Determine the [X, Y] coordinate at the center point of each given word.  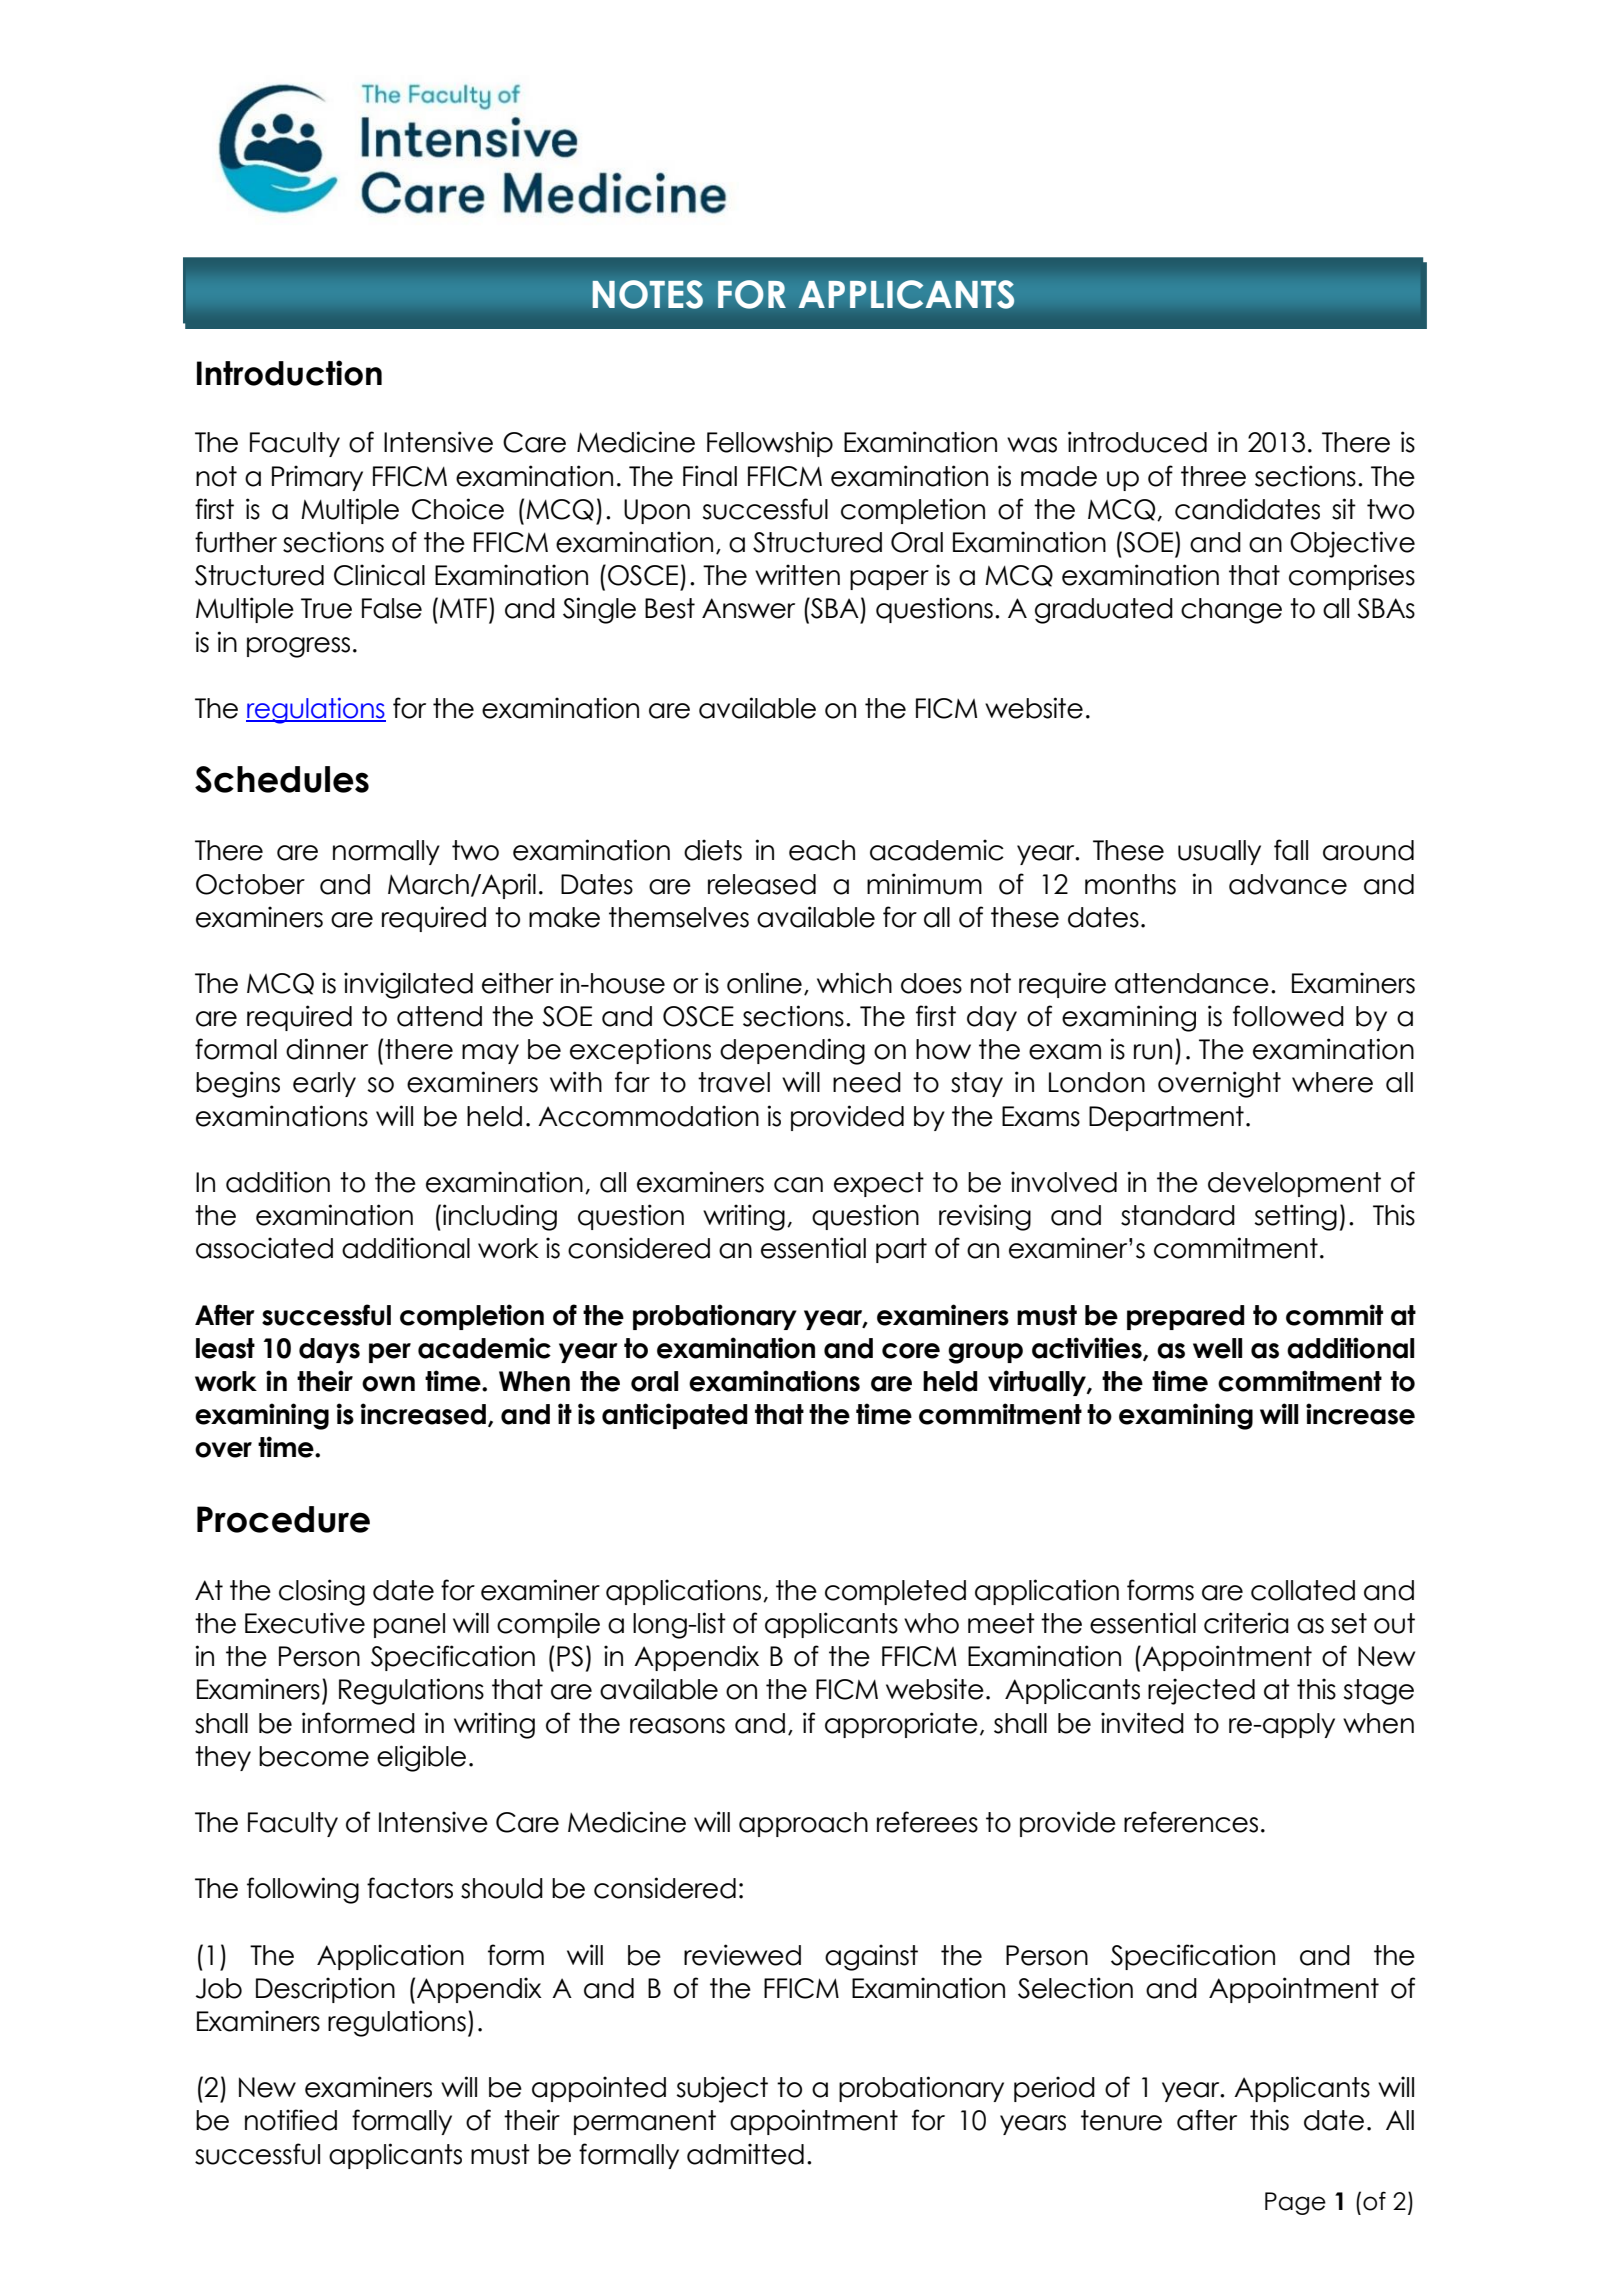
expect [879, 1184]
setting [1295, 1217]
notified [291, 2120]
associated [264, 1248]
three [1213, 476]
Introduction [289, 373]
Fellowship [770, 444]
